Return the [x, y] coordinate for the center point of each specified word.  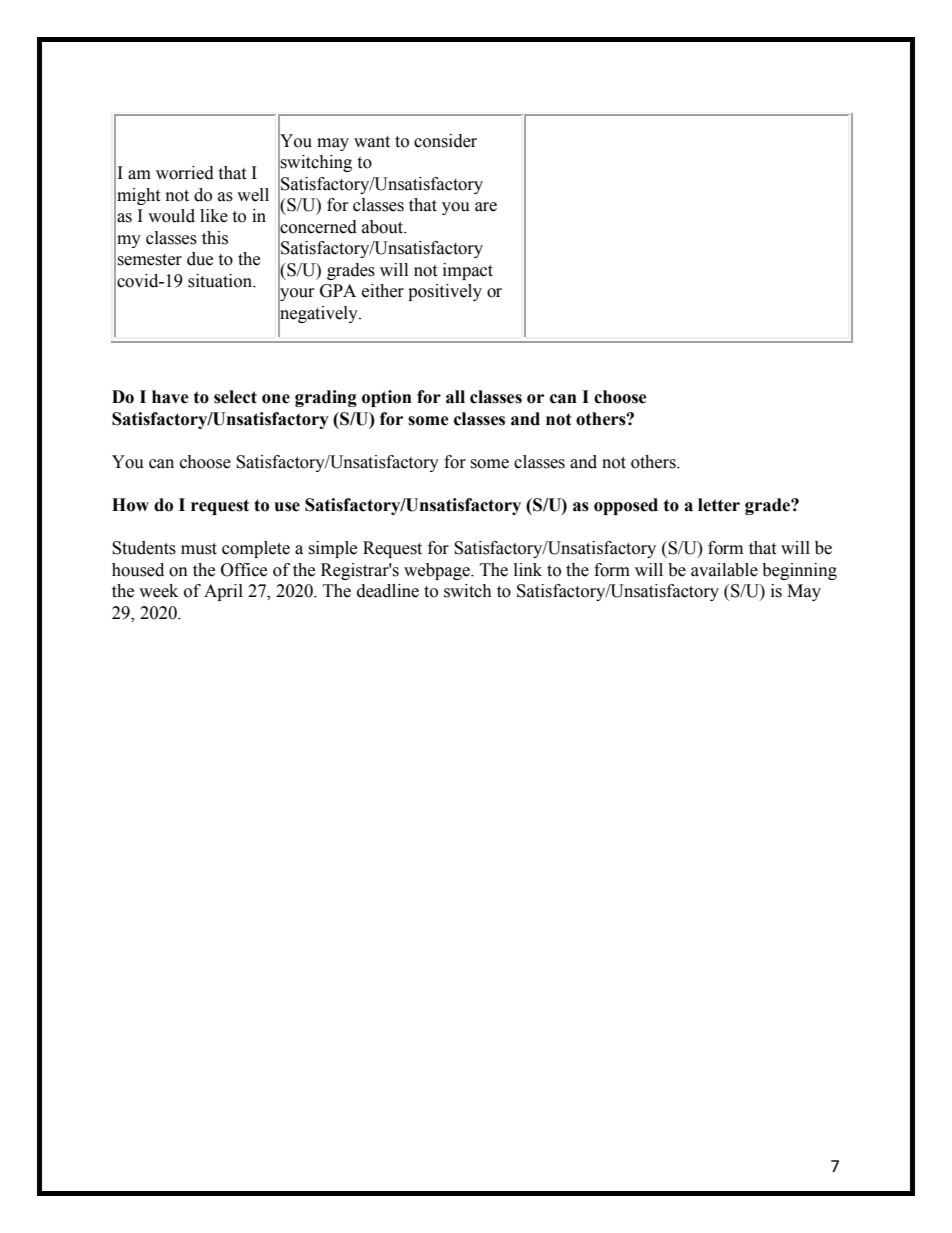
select [235, 397]
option [387, 398]
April [223, 592]
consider [445, 141]
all [455, 397]
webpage [438, 571]
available [724, 570]
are [486, 207]
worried [185, 173]
